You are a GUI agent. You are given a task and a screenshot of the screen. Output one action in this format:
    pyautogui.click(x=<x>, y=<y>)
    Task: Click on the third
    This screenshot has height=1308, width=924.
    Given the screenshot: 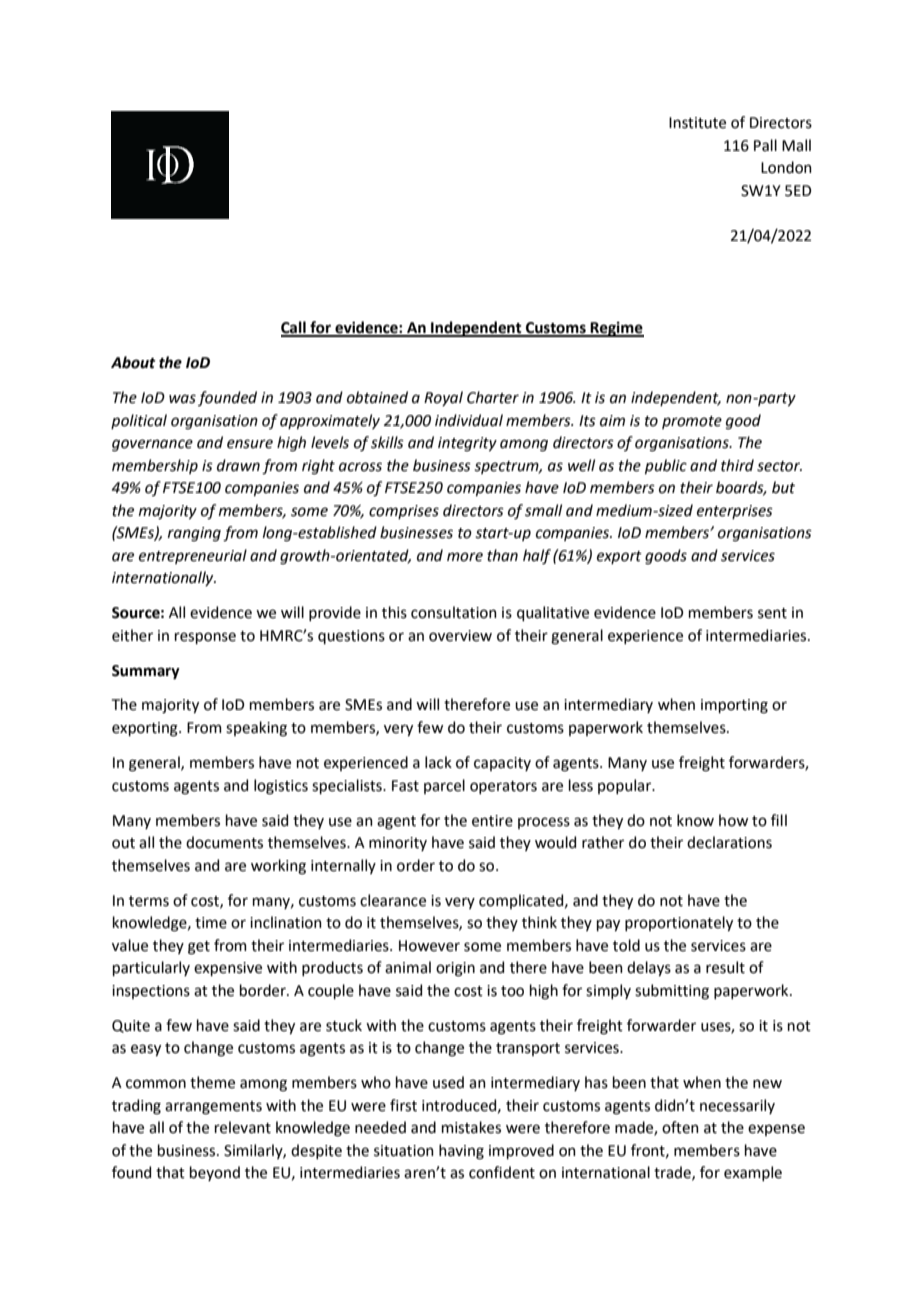 What is the action you would take?
    pyautogui.click(x=737, y=465)
